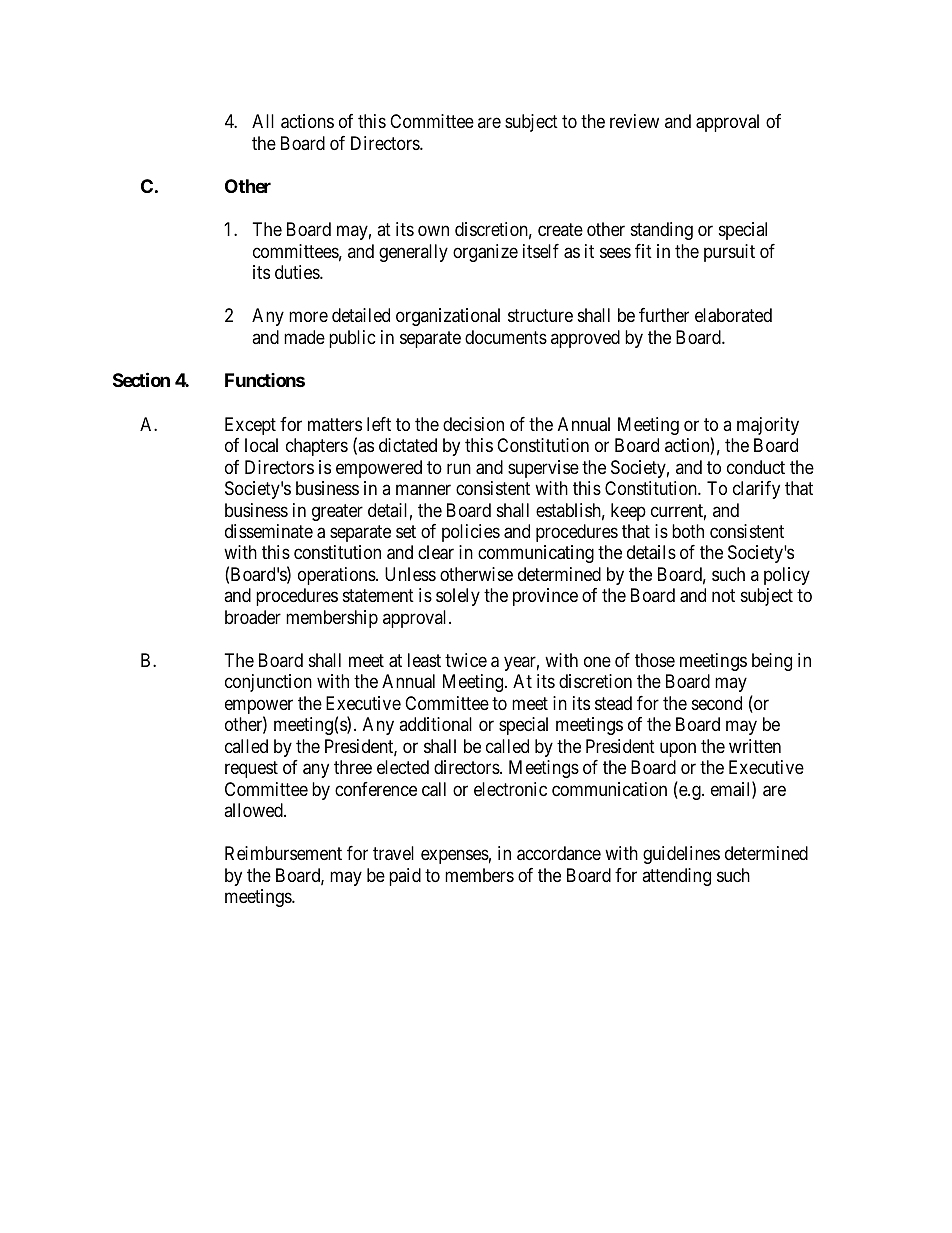 Image resolution: width=952 pixels, height=1233 pixels. Describe the element at coordinates (141, 379) in the screenshot. I see `Section` at that location.
